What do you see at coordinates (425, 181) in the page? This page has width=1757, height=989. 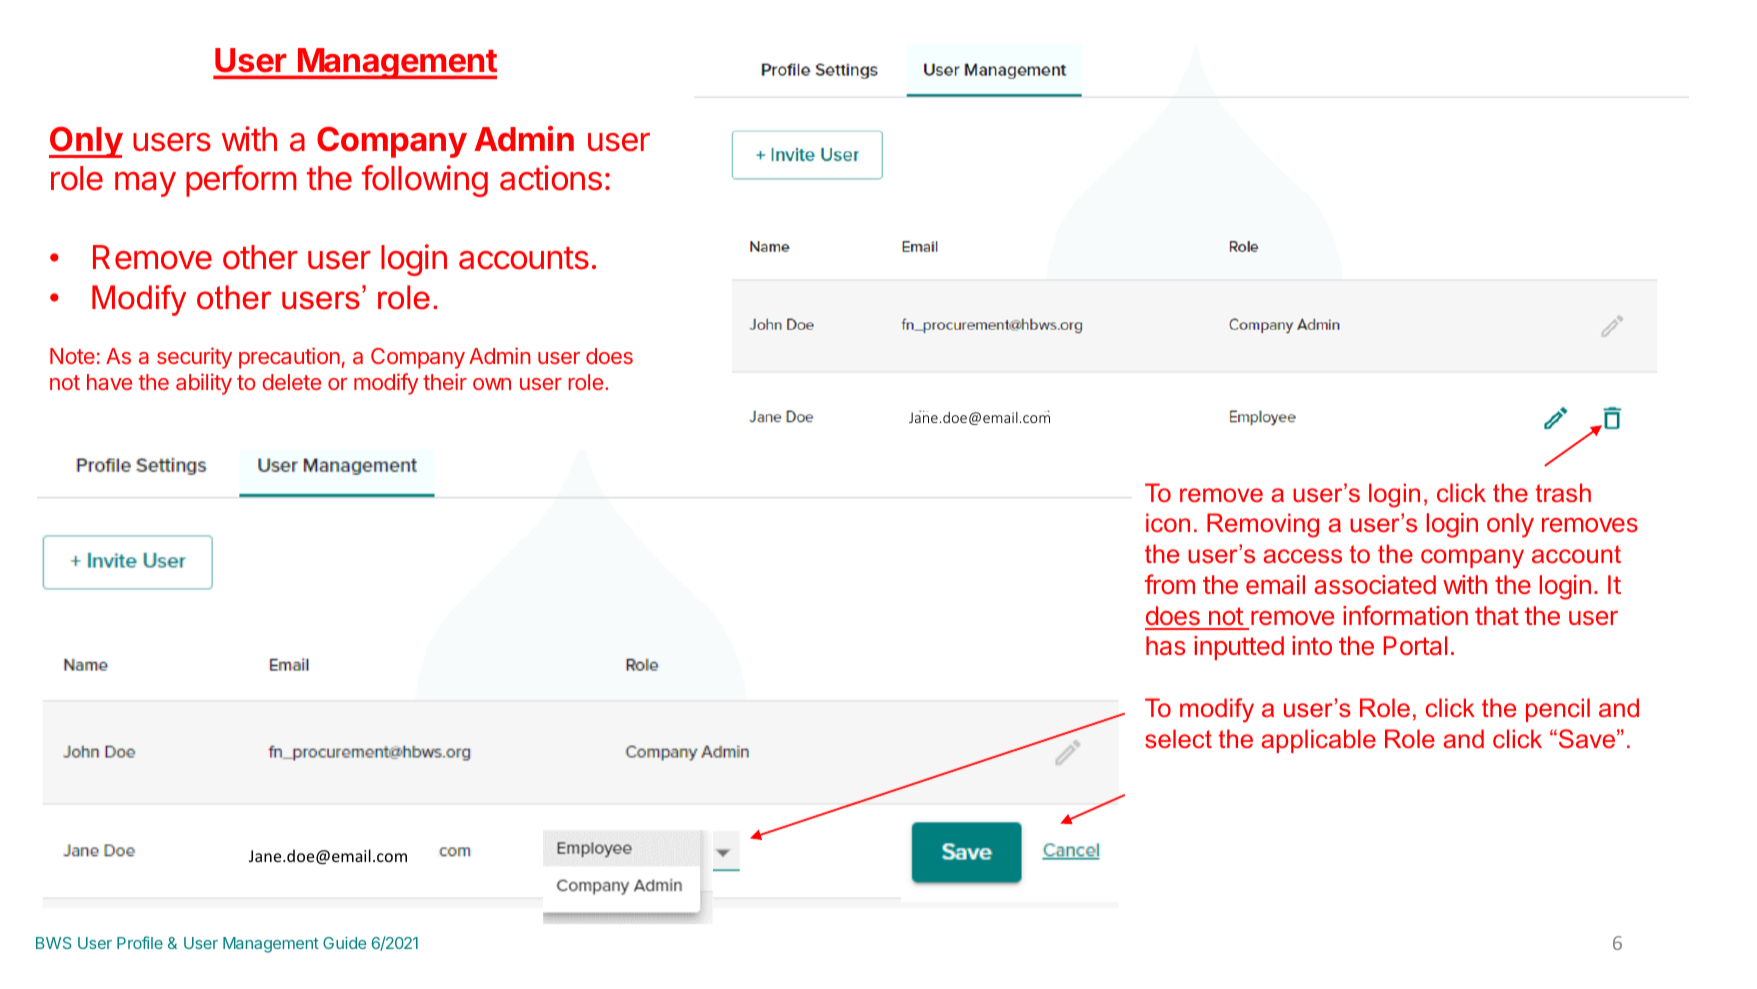 I see `following` at bounding box center [425, 181].
